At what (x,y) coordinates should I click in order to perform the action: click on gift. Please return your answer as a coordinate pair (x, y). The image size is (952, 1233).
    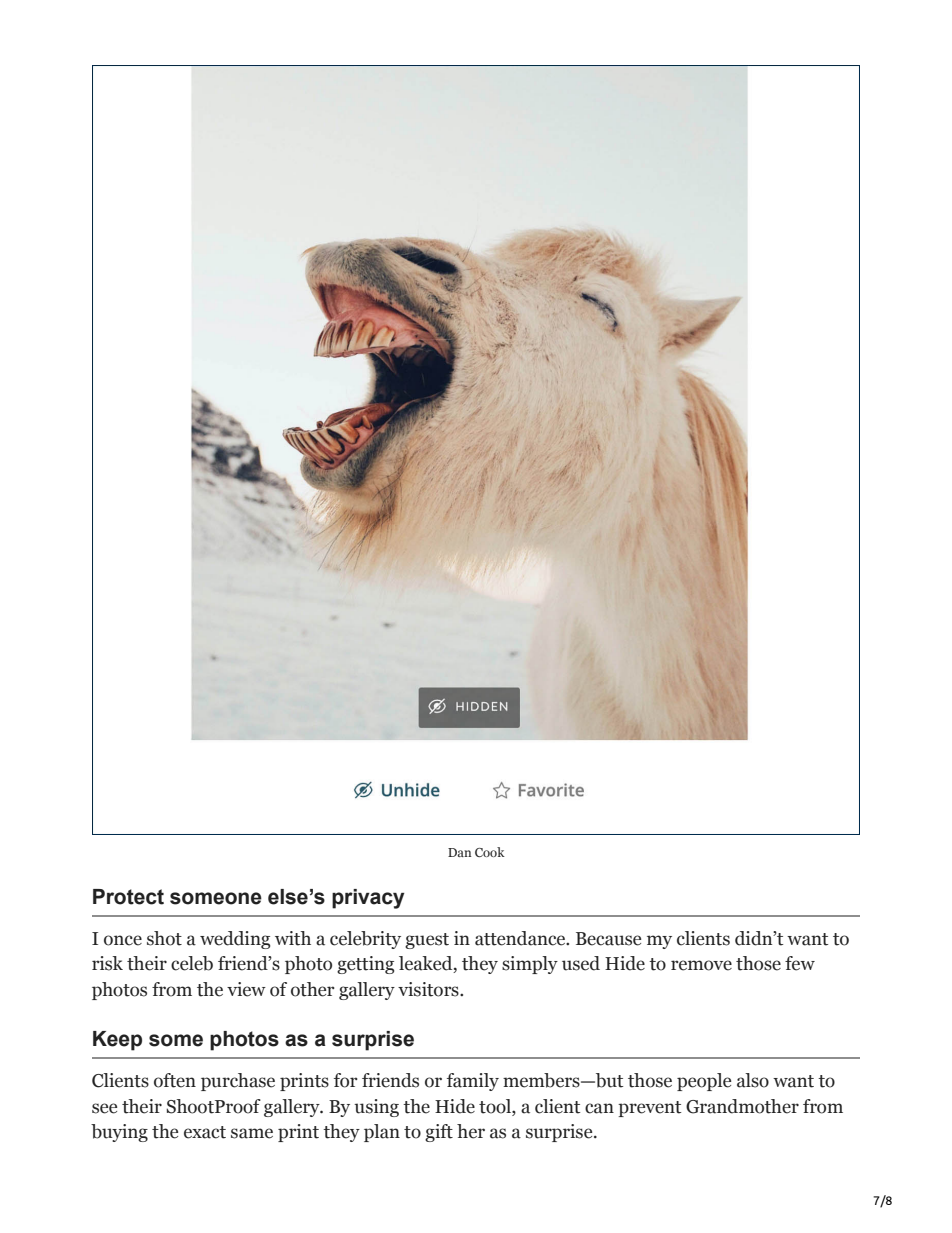
    Looking at the image, I should click on (439, 1133).
